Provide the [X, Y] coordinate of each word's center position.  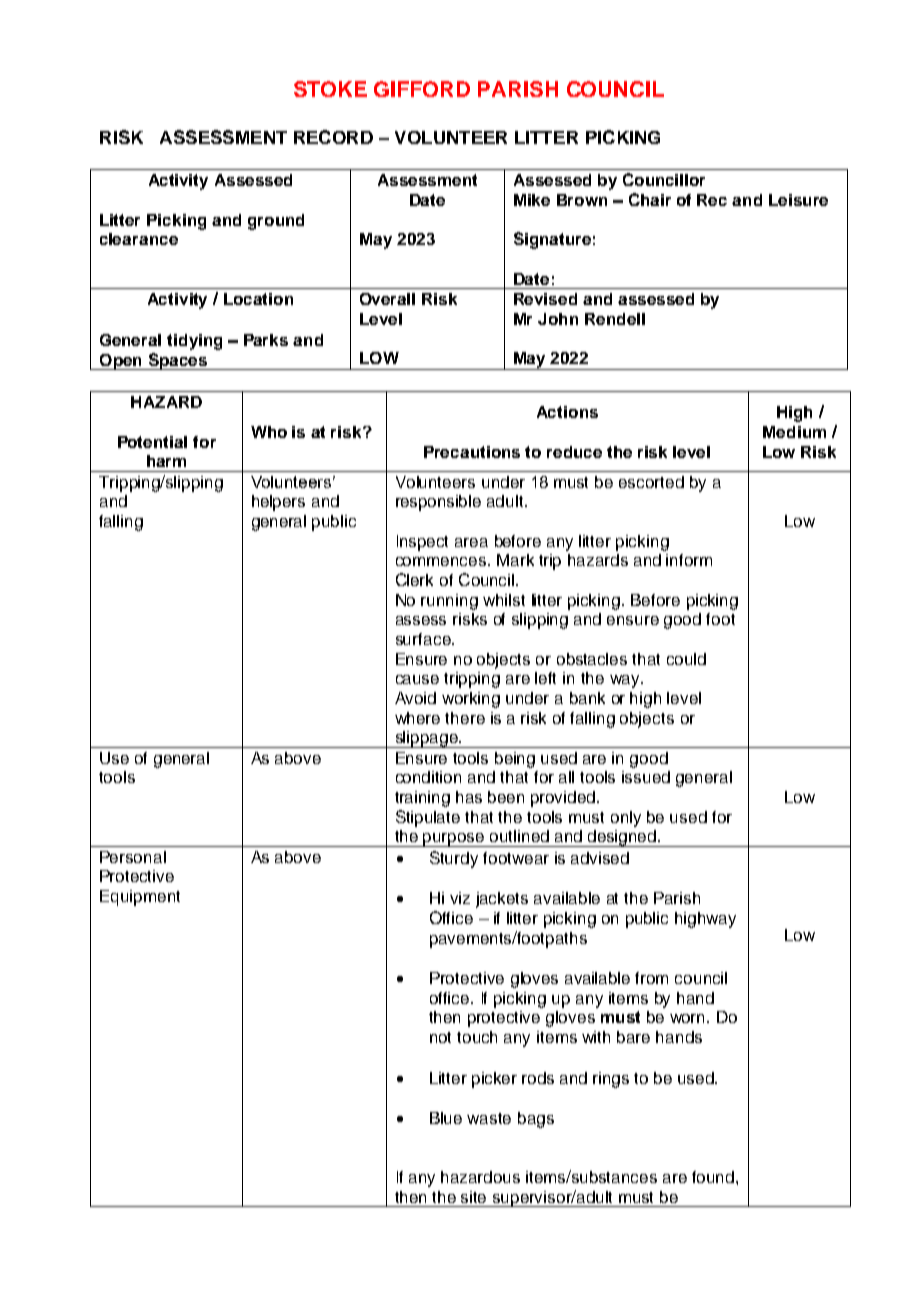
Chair [650, 199]
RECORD [333, 137]
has [469, 797]
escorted [651, 482]
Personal [133, 857]
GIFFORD [422, 89]
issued [646, 777]
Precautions [472, 452]
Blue [446, 1118]
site [473, 1197]
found [713, 1177]
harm [166, 461]
